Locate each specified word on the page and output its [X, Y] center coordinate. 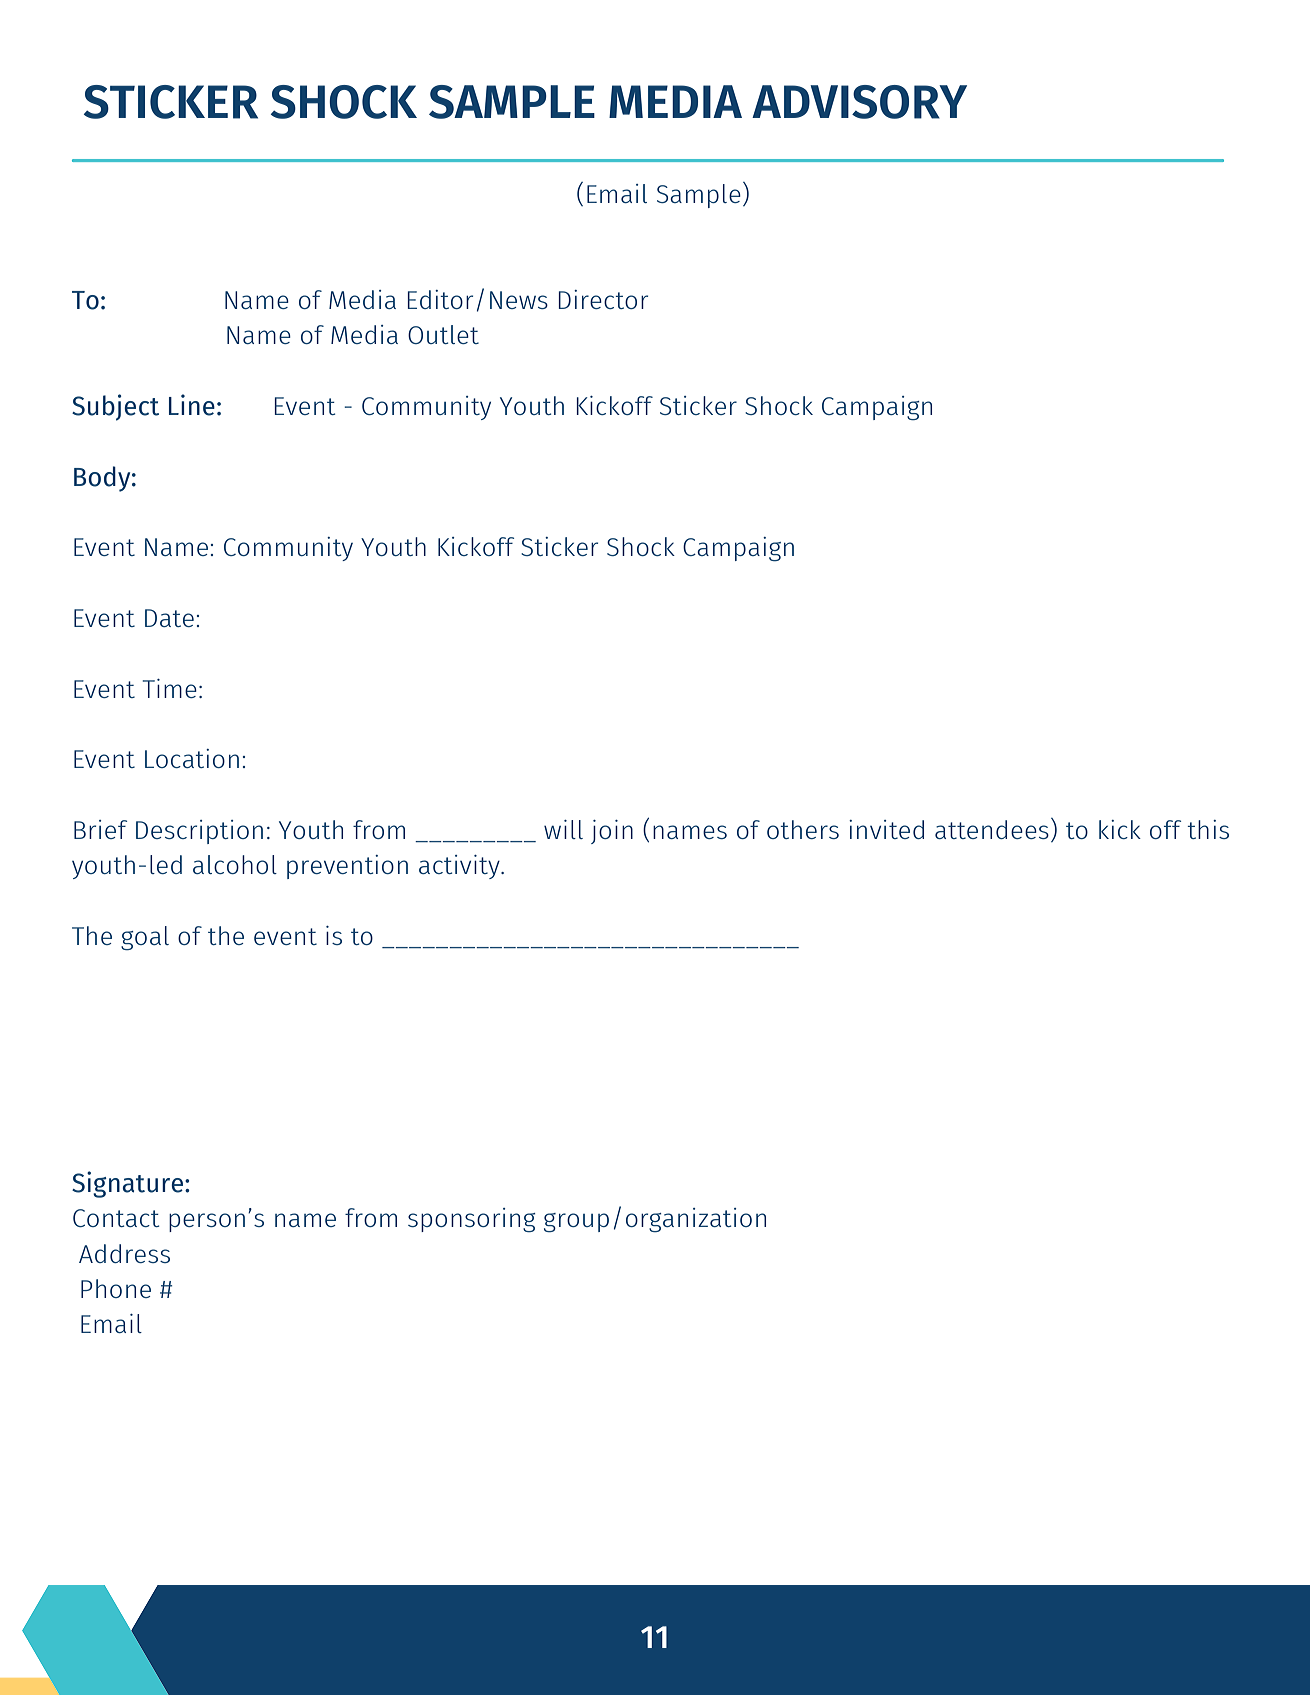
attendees [992, 829]
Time [170, 688]
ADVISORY [859, 102]
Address [124, 1253]
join [612, 832]
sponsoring [472, 1220]
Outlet [443, 334]
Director [603, 299]
